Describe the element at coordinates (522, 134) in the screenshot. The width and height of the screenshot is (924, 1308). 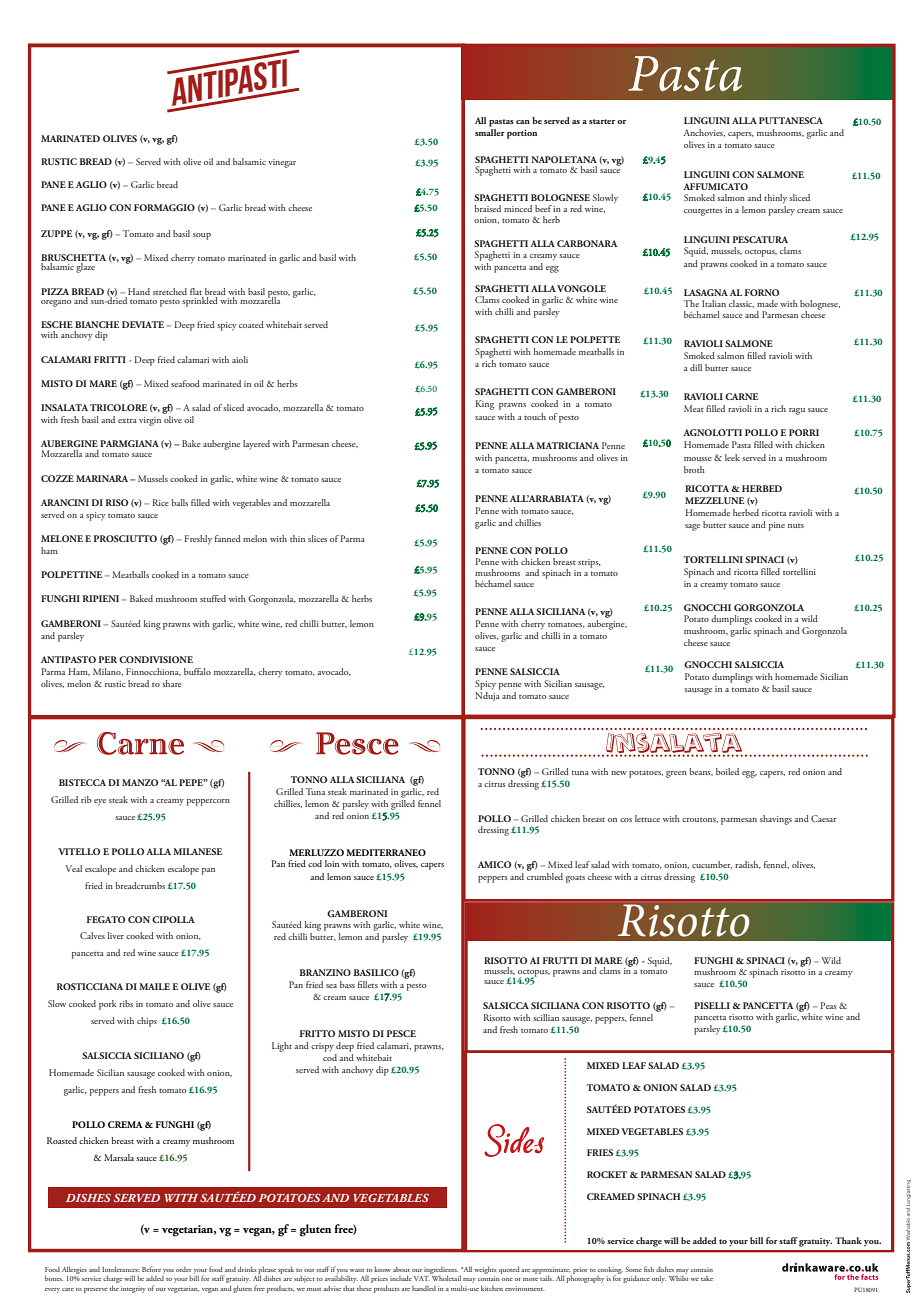
I see `portion` at that location.
